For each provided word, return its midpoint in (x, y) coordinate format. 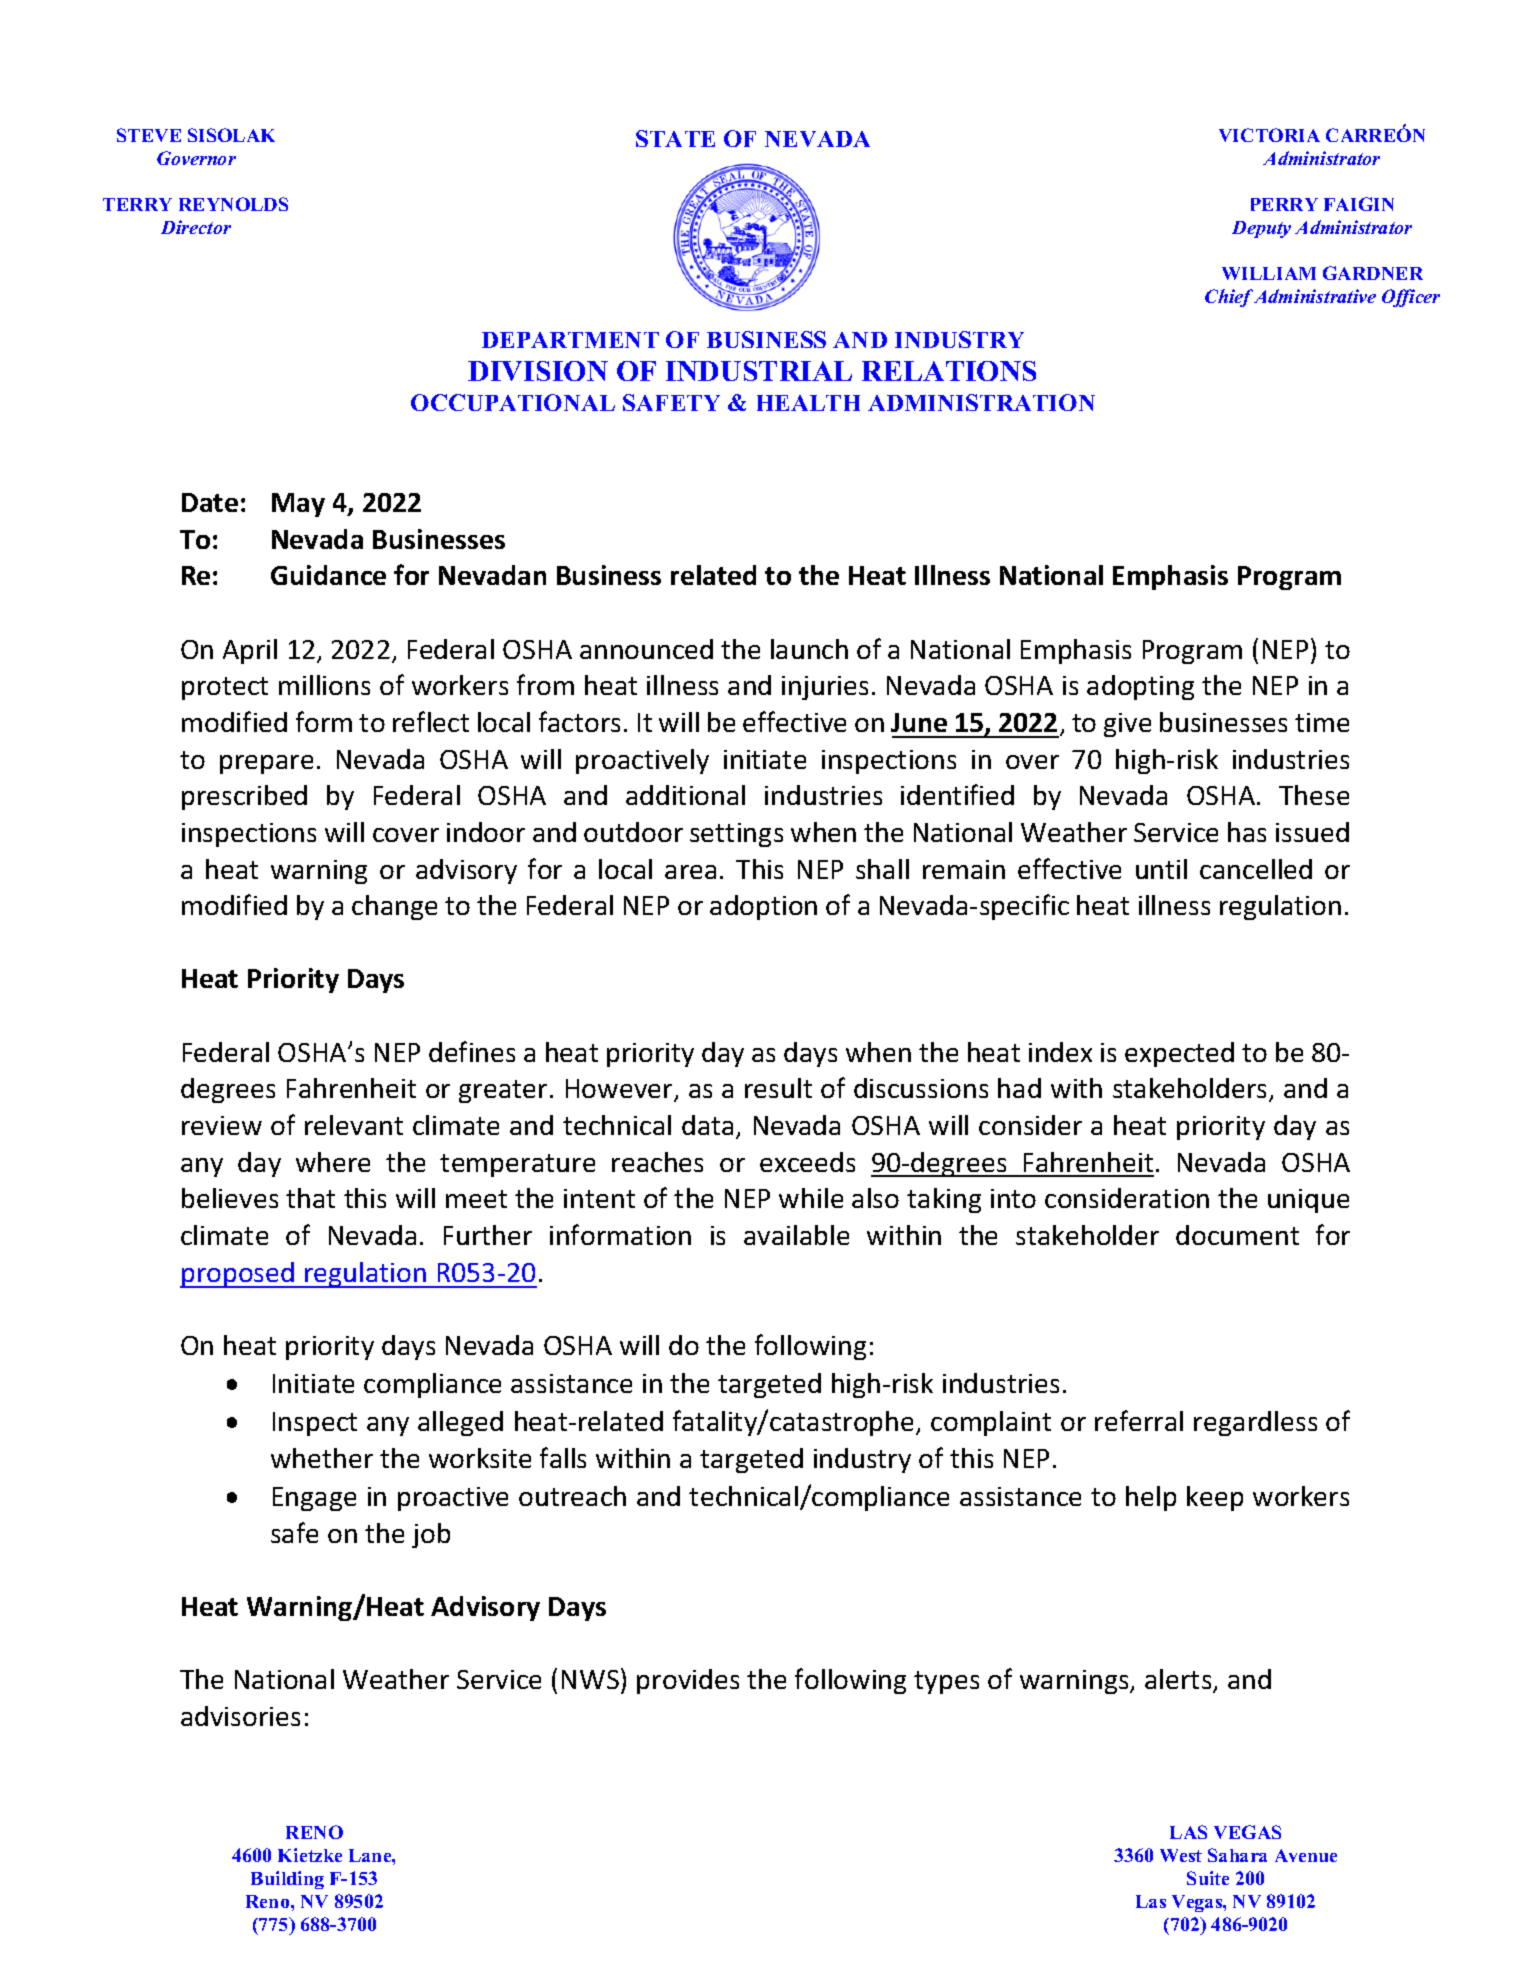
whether (322, 1458)
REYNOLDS (233, 204)
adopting (1140, 687)
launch (809, 649)
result (778, 1088)
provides (688, 1681)
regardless (1255, 1423)
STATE (675, 138)
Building (287, 1880)
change (394, 907)
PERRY (1284, 204)
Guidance (328, 575)
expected (1179, 1054)
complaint (991, 1423)
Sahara (1237, 1855)
